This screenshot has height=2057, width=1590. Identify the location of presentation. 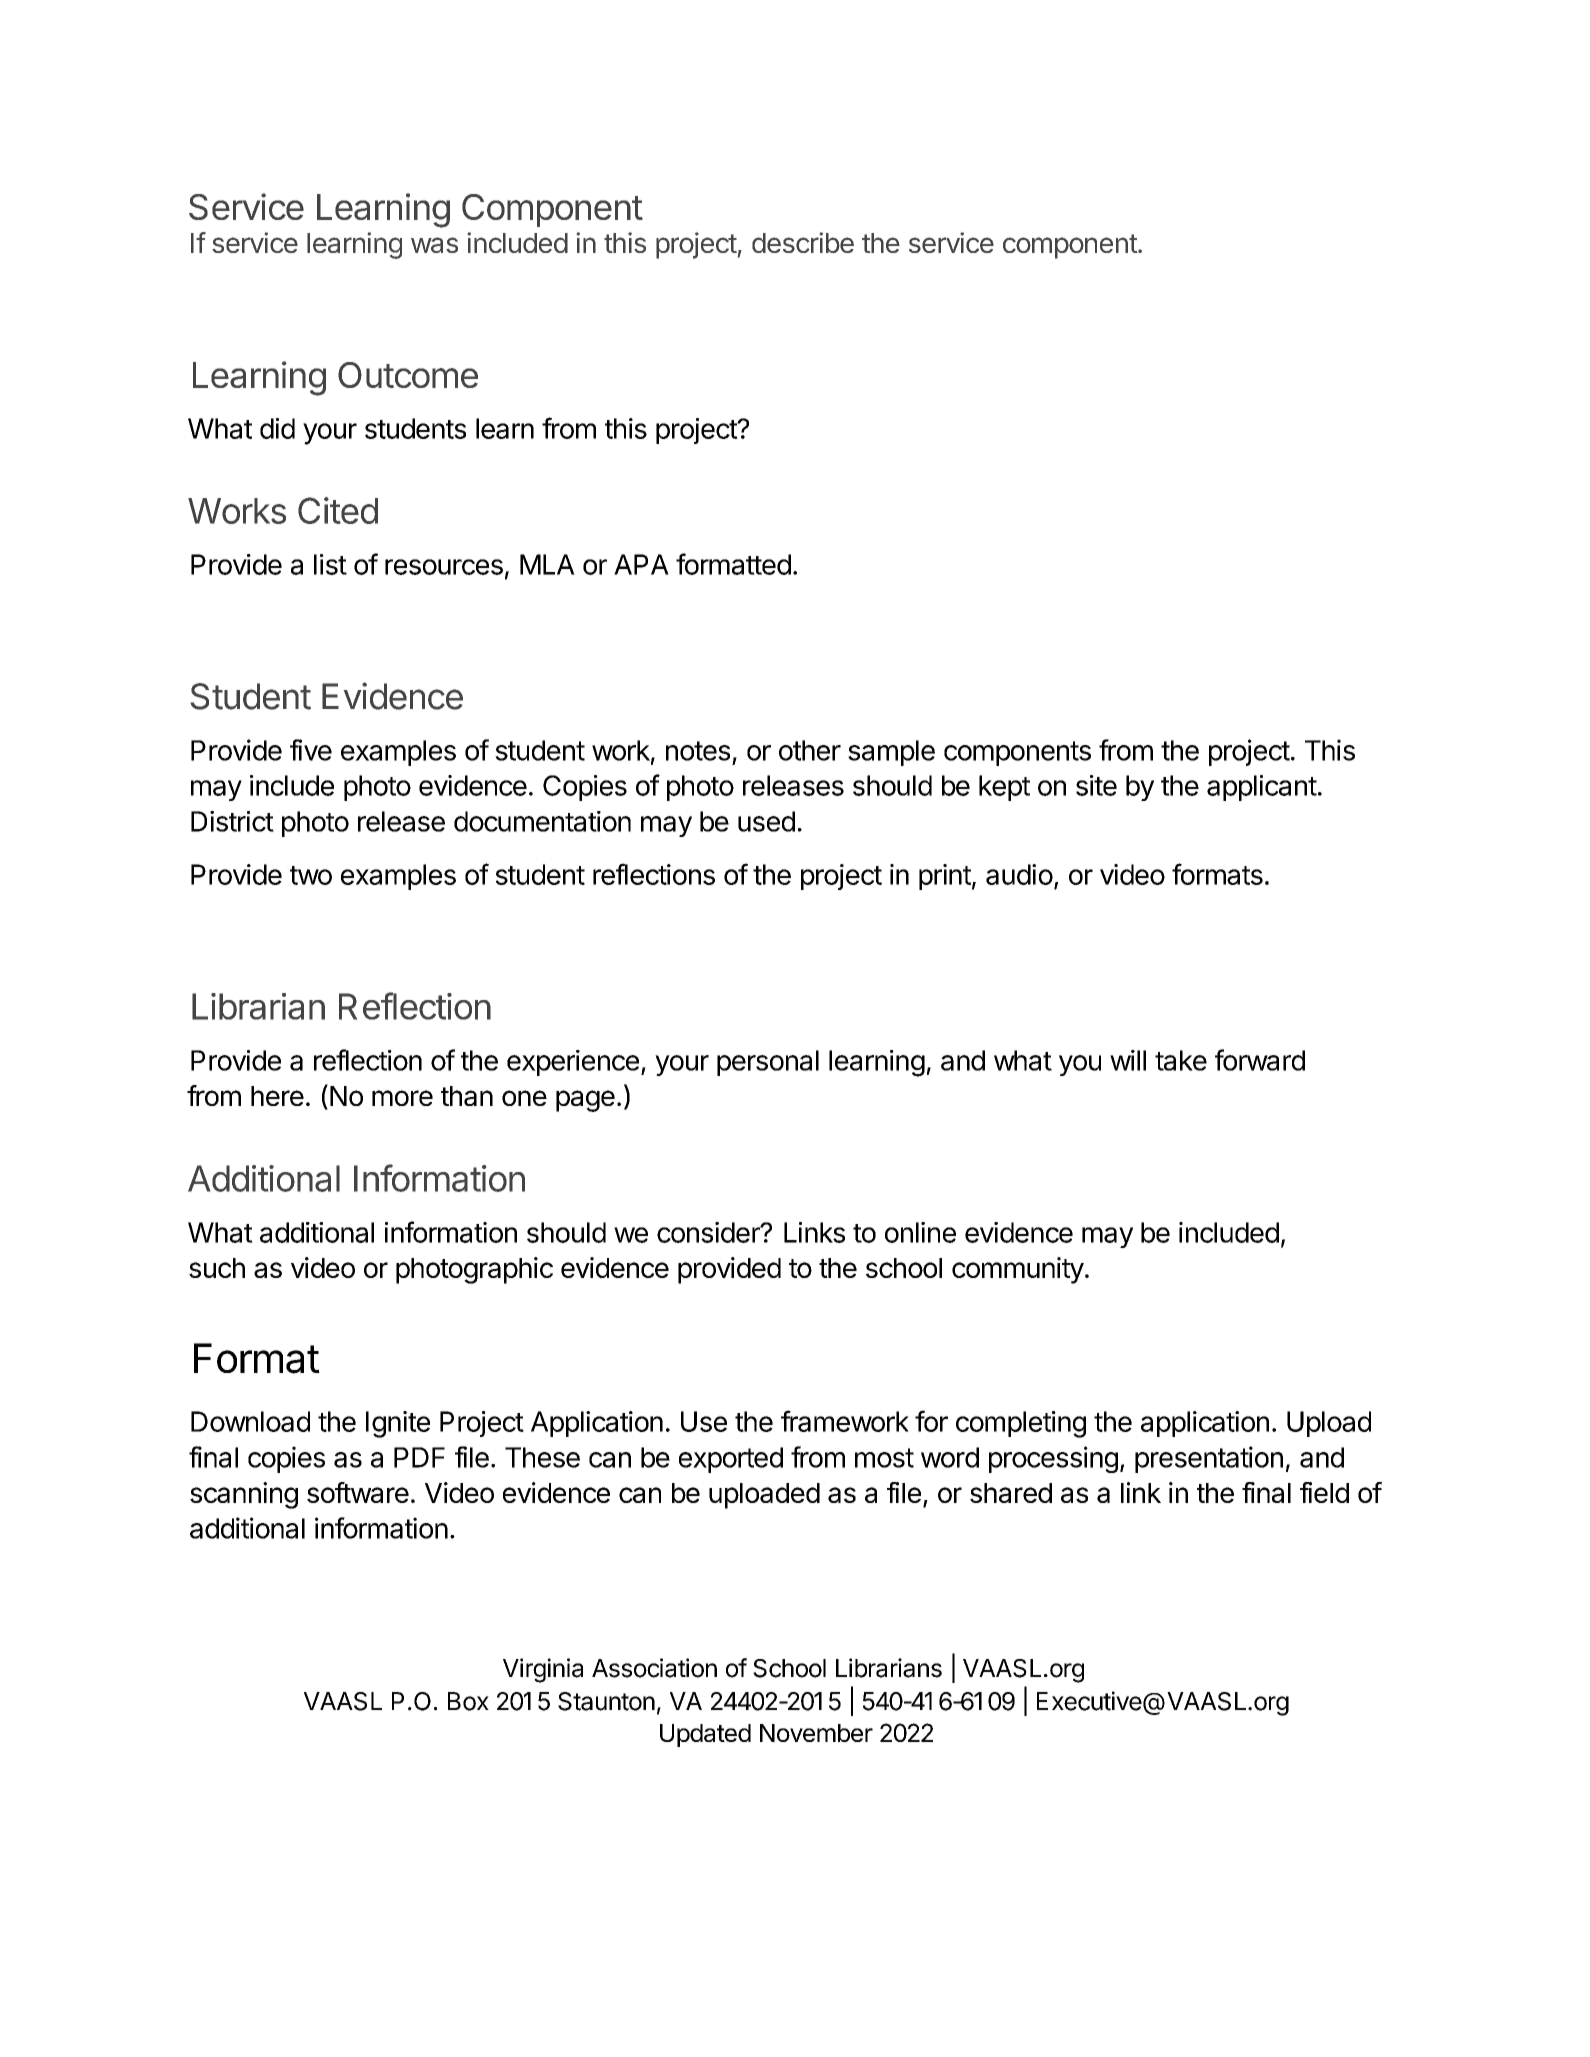
(1209, 1459).
